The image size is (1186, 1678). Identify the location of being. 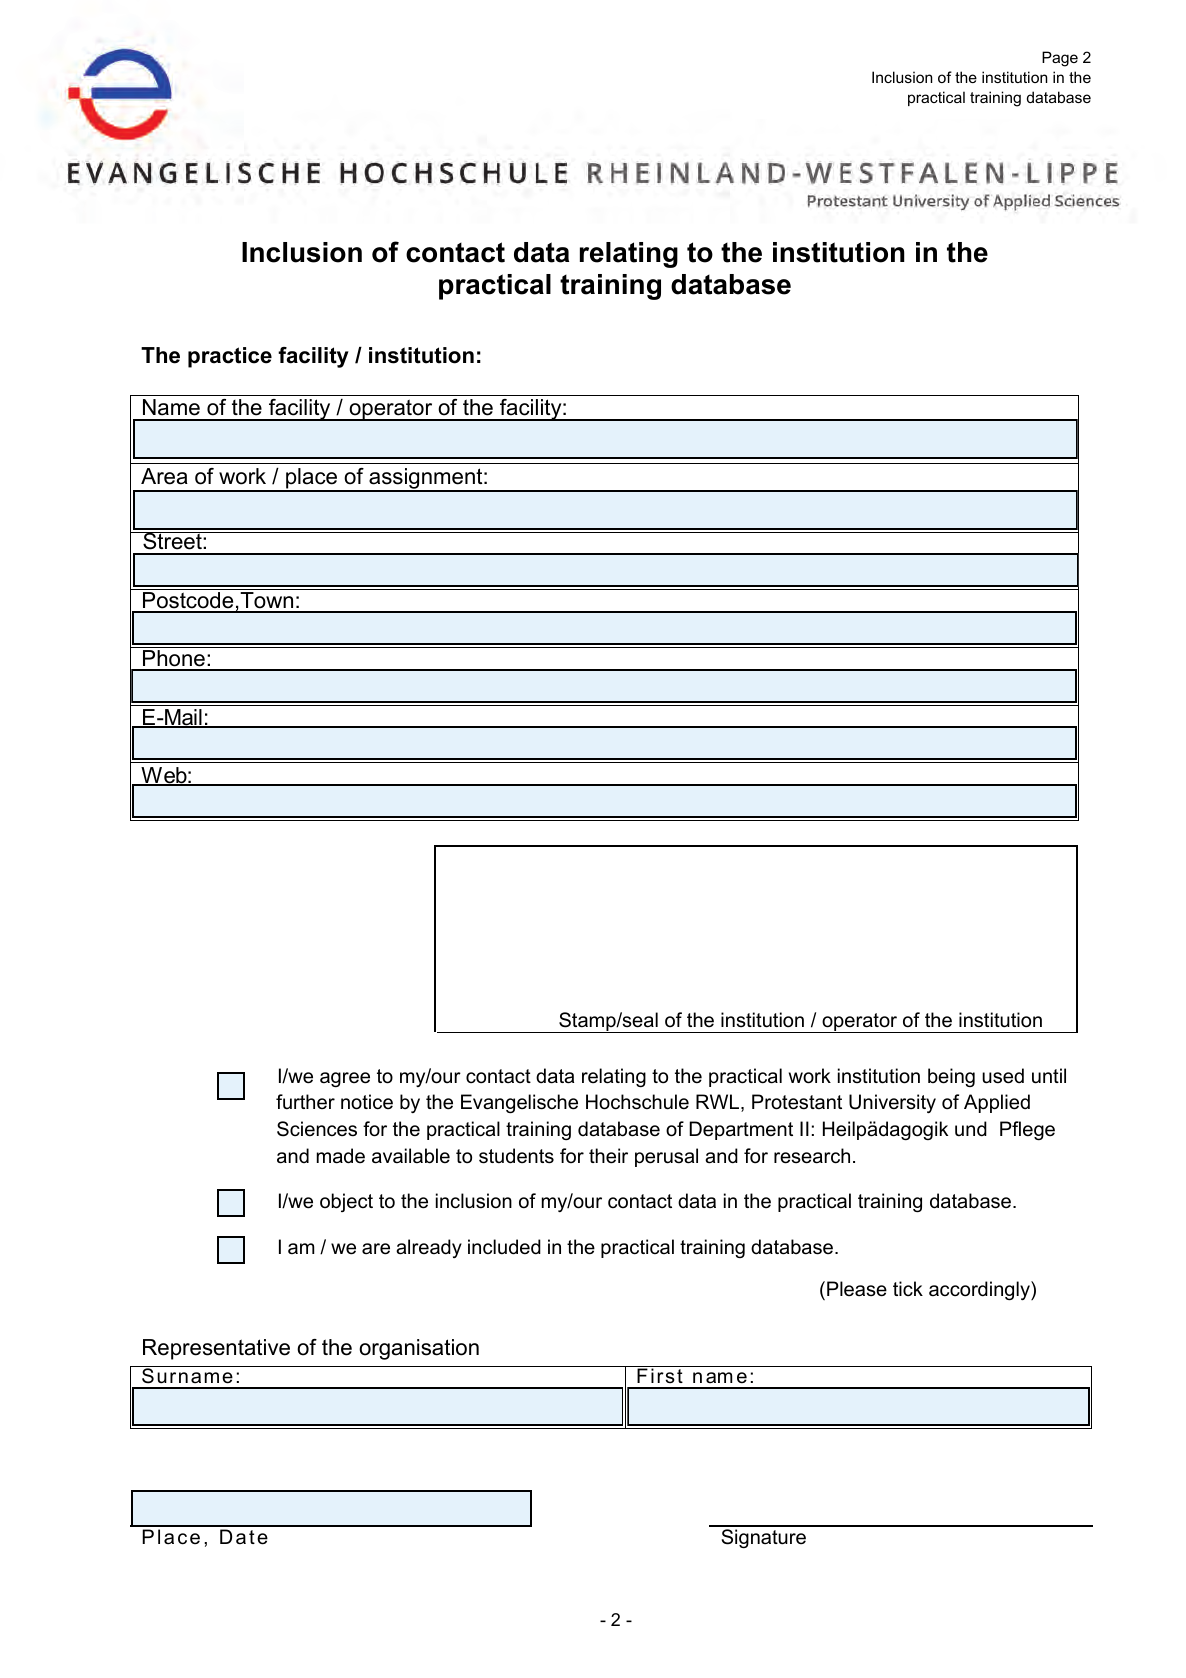
(951, 1077).
